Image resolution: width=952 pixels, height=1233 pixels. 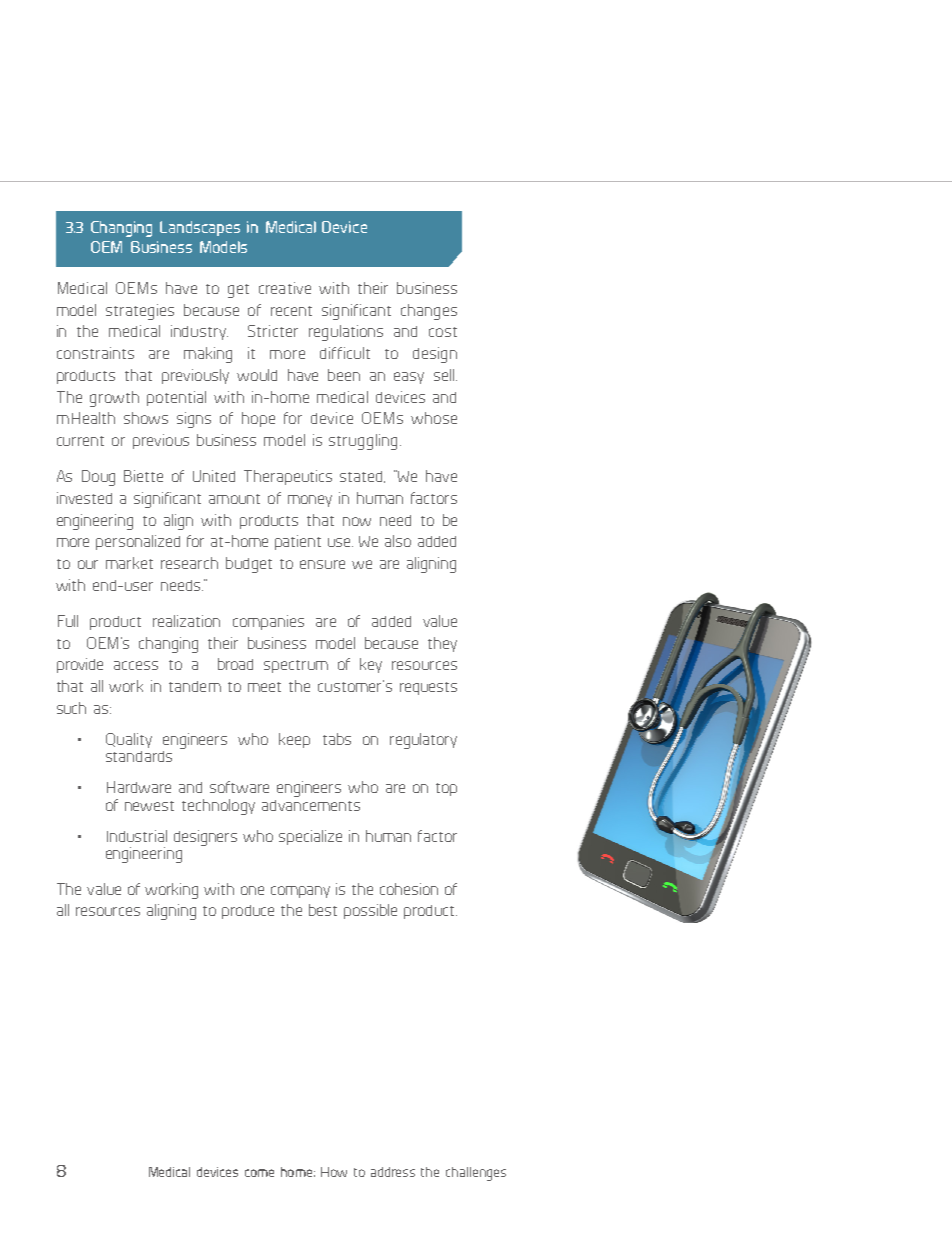 I want to click on changes, so click(x=429, y=312).
